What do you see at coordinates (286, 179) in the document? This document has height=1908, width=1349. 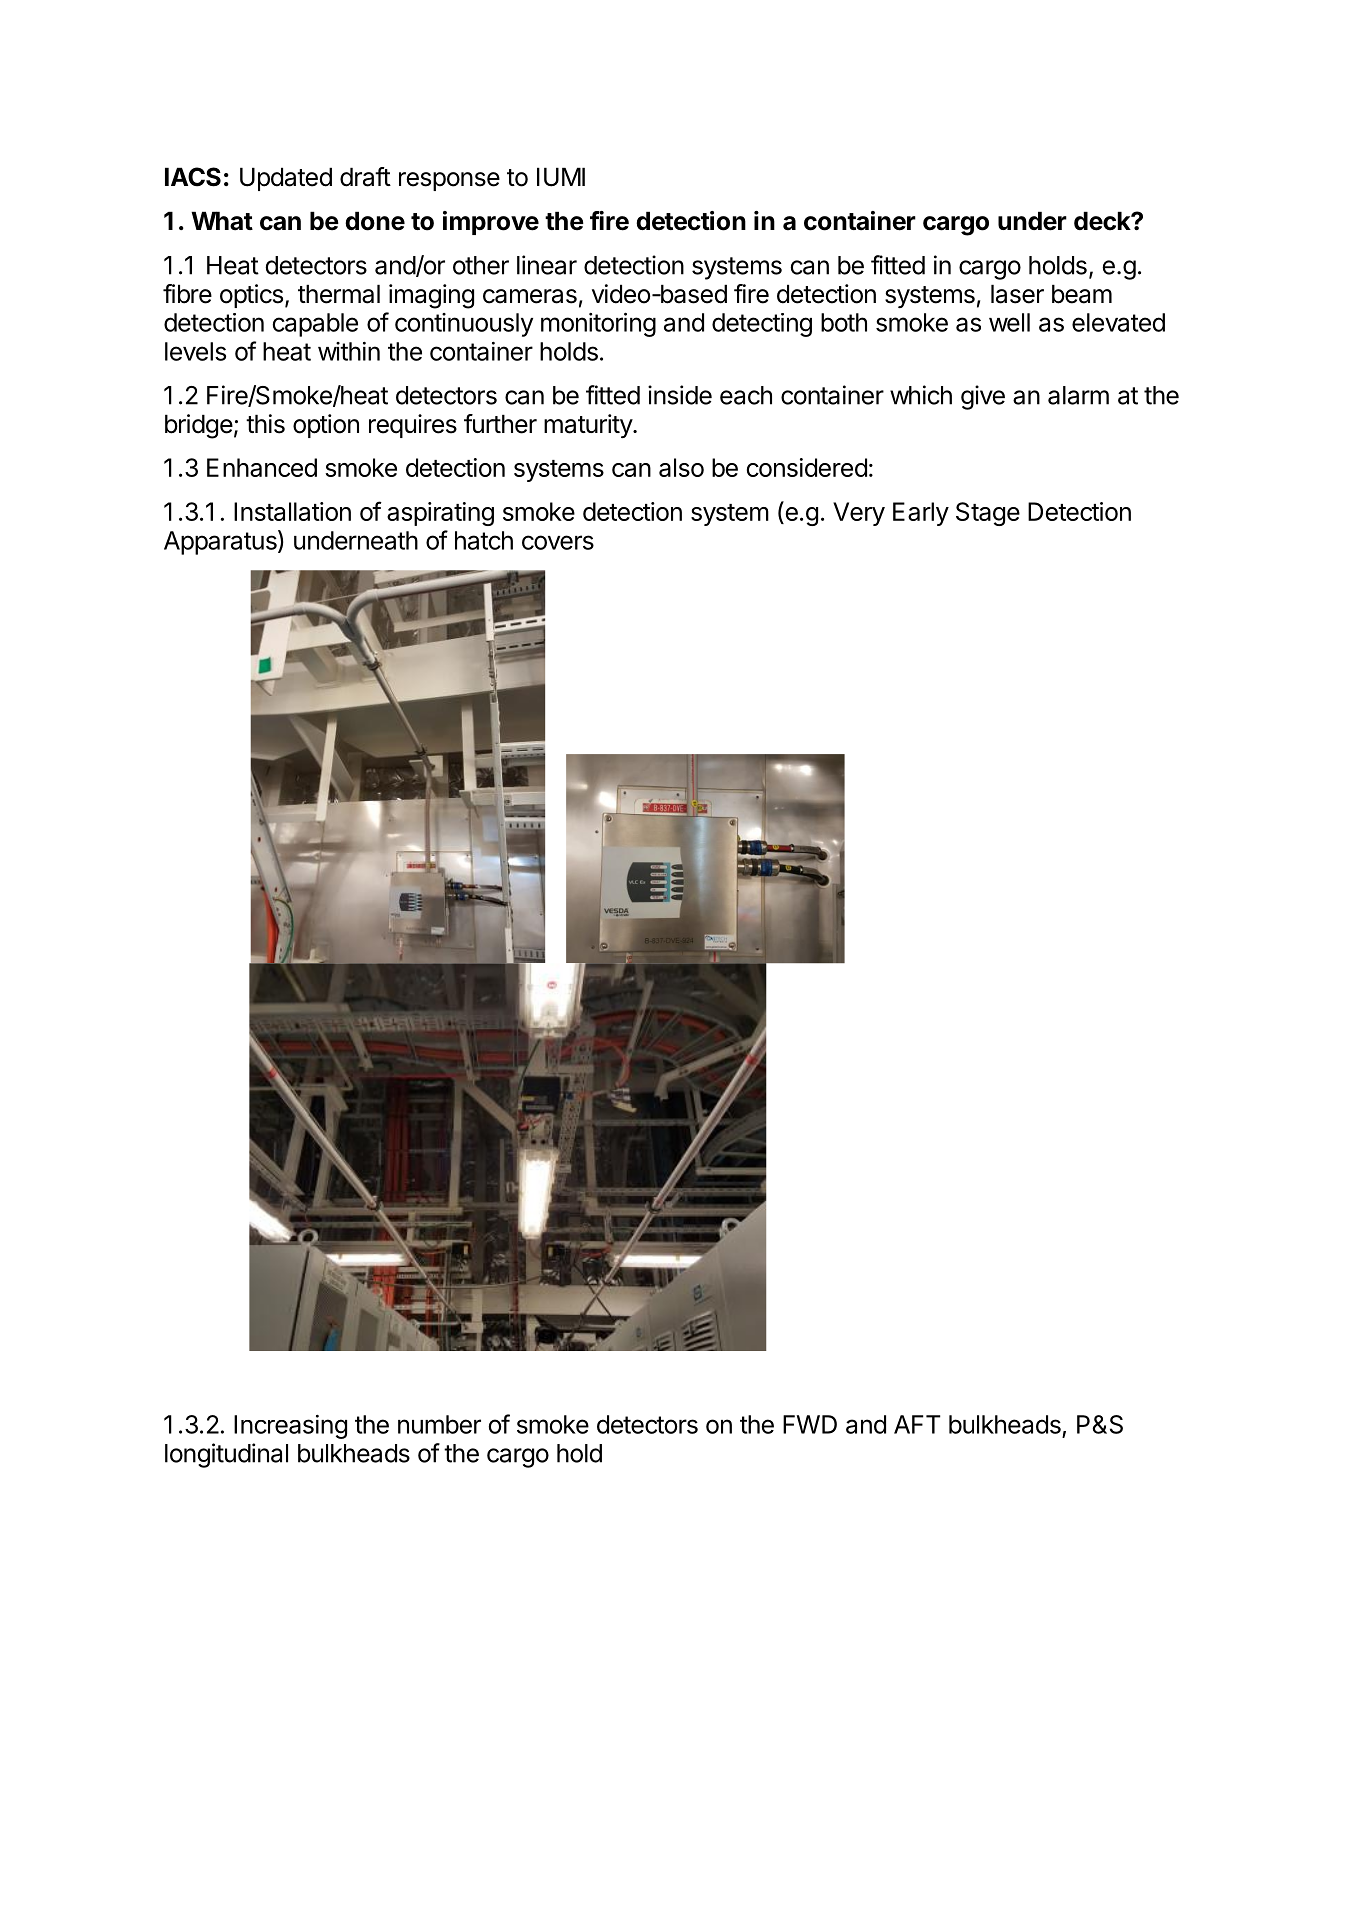 I see `Updated` at bounding box center [286, 179].
